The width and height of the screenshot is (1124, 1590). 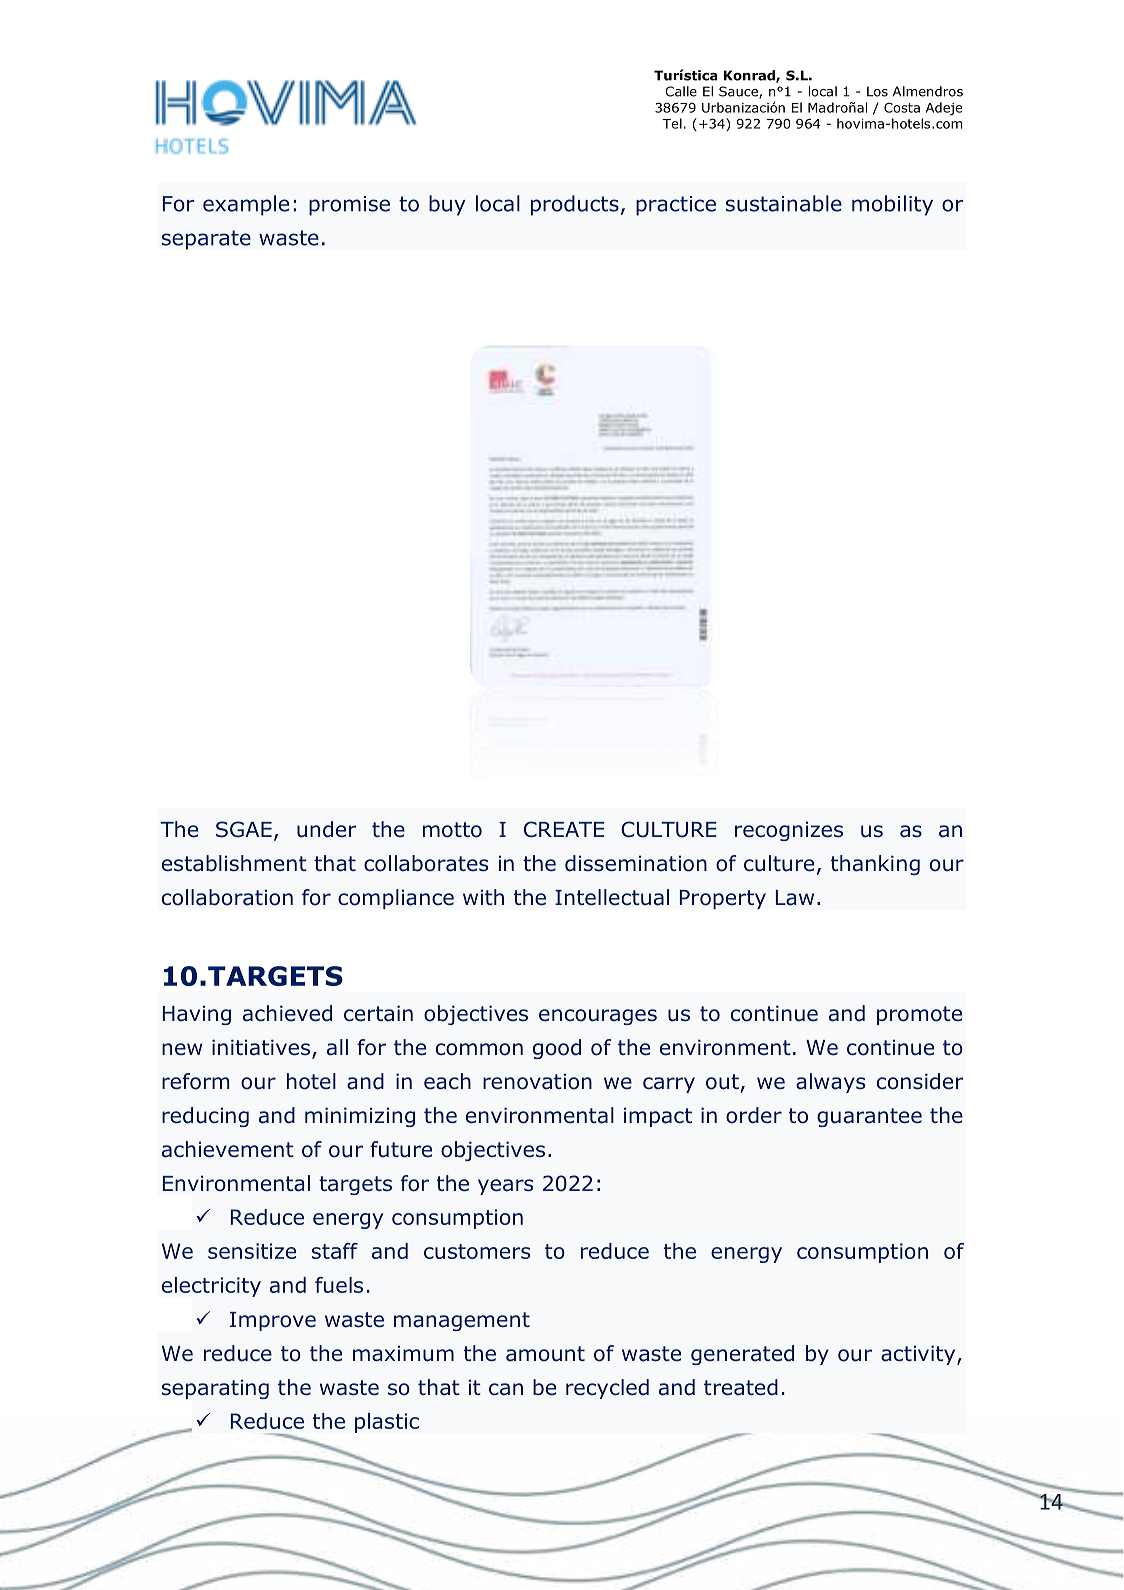 What do you see at coordinates (537, 1081) in the screenshot?
I see `renovation` at bounding box center [537, 1081].
